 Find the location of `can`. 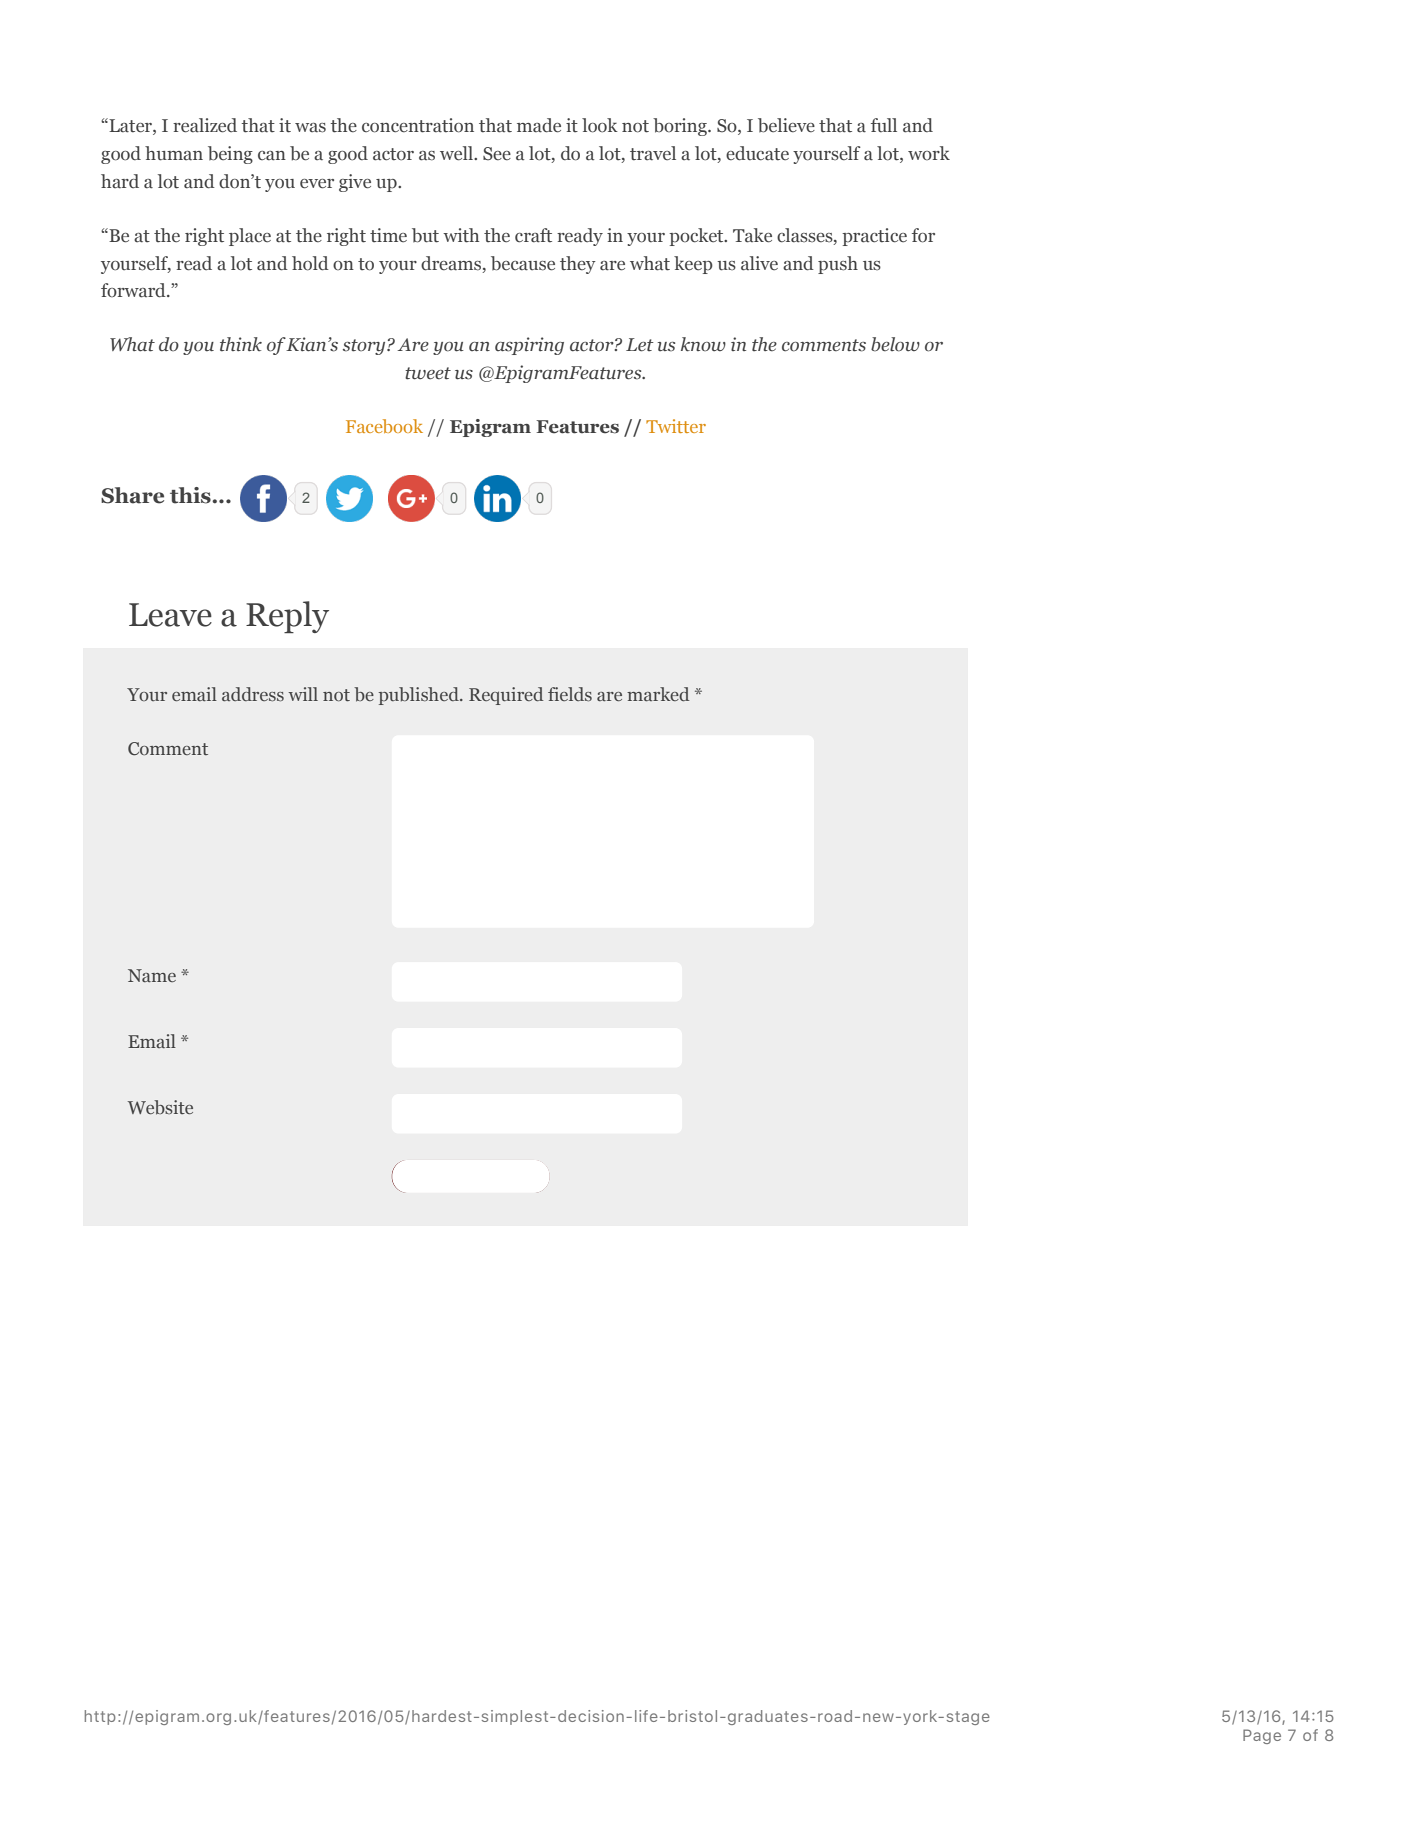

can is located at coordinates (272, 156).
